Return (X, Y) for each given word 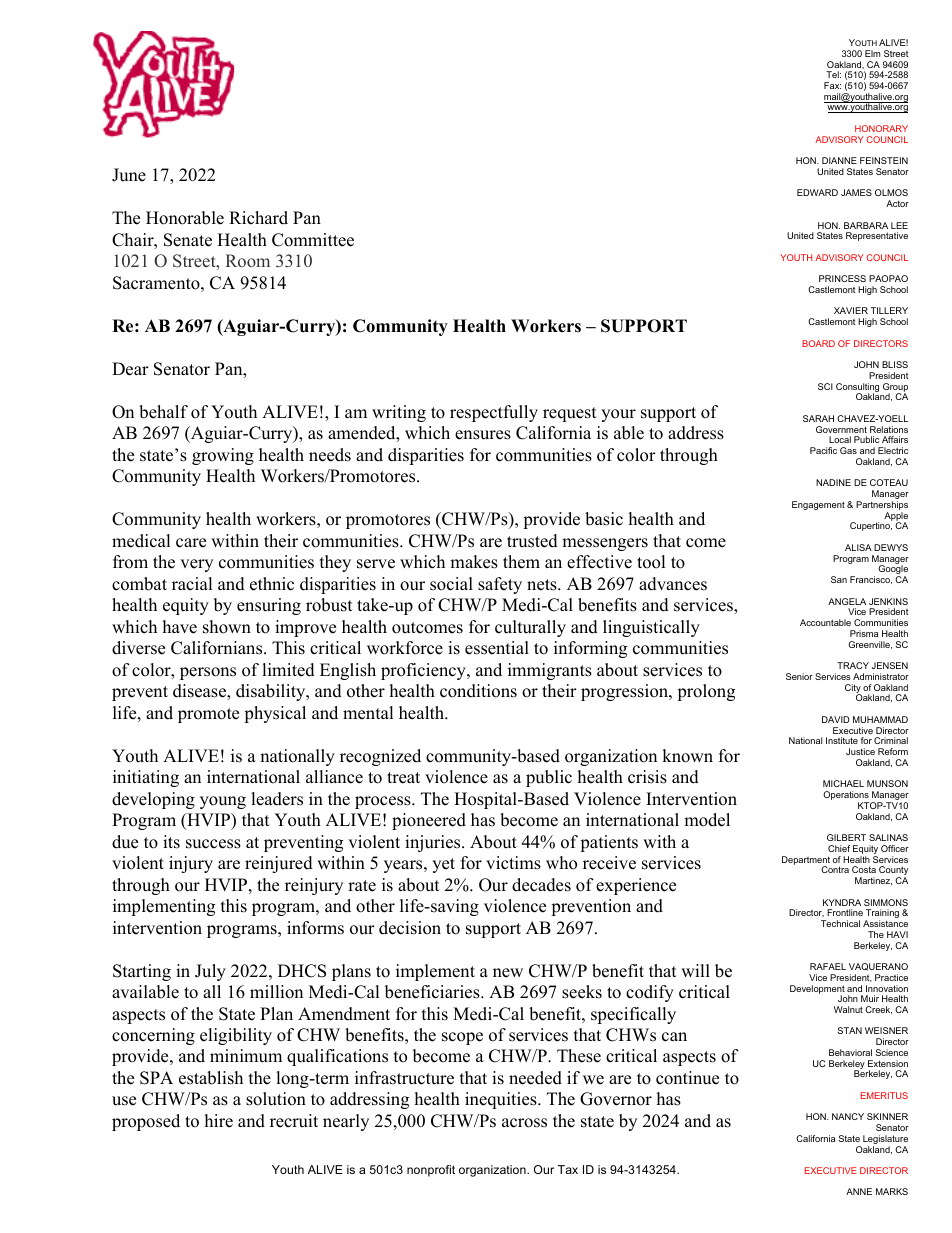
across (524, 1123)
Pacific (823, 450)
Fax (832, 85)
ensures (483, 435)
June (129, 175)
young (223, 802)
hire (219, 1121)
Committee (313, 240)
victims (513, 863)
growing (223, 456)
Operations (846, 797)
